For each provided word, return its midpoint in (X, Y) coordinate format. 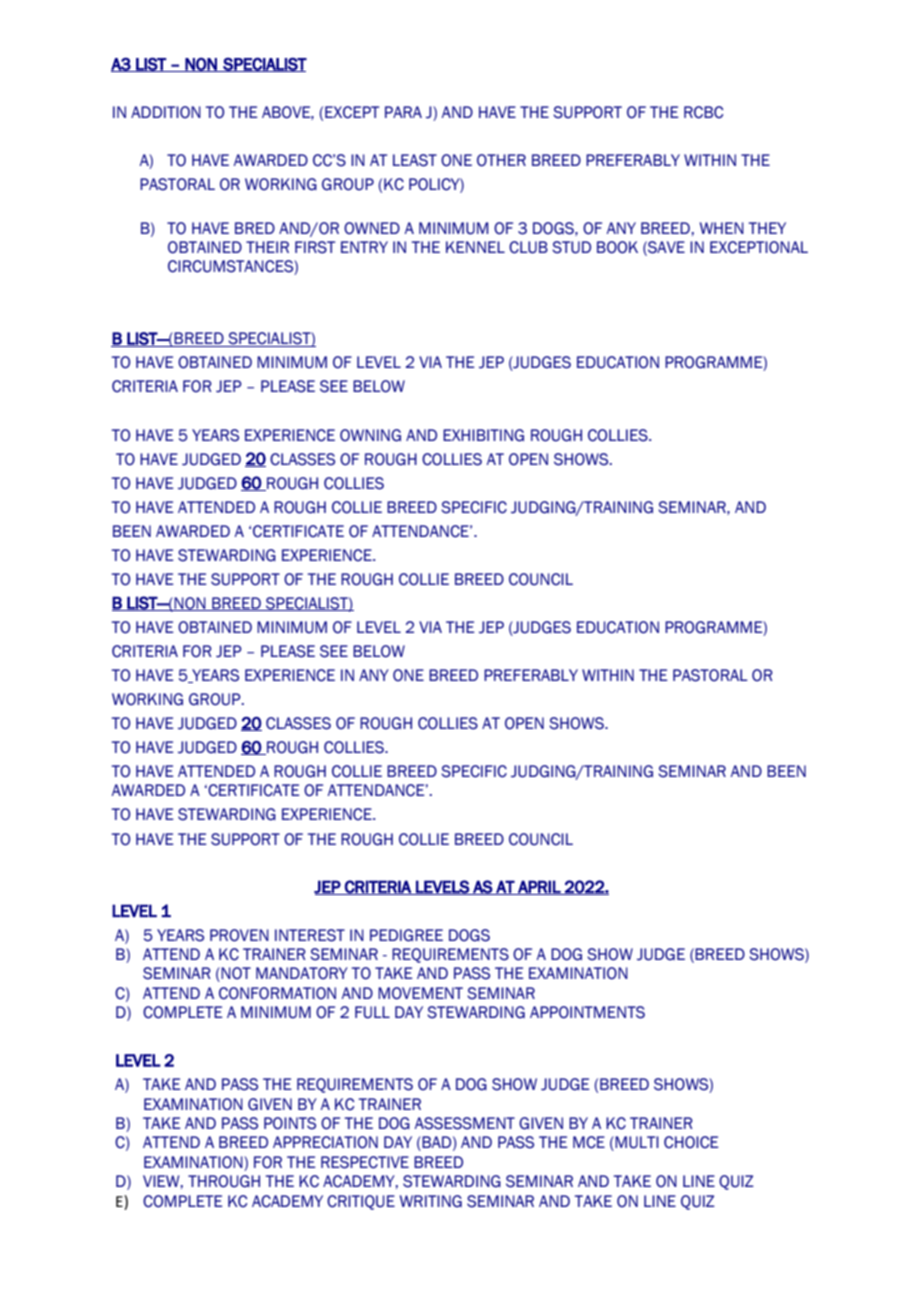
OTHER (501, 160)
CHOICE (691, 1142)
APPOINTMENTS (587, 1012)
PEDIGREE (406, 935)
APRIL (539, 887)
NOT (235, 974)
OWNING (370, 435)
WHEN (722, 228)
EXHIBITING (483, 435)
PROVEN (239, 935)
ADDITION (166, 112)
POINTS (290, 1123)
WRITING (431, 1201)
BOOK (617, 247)
